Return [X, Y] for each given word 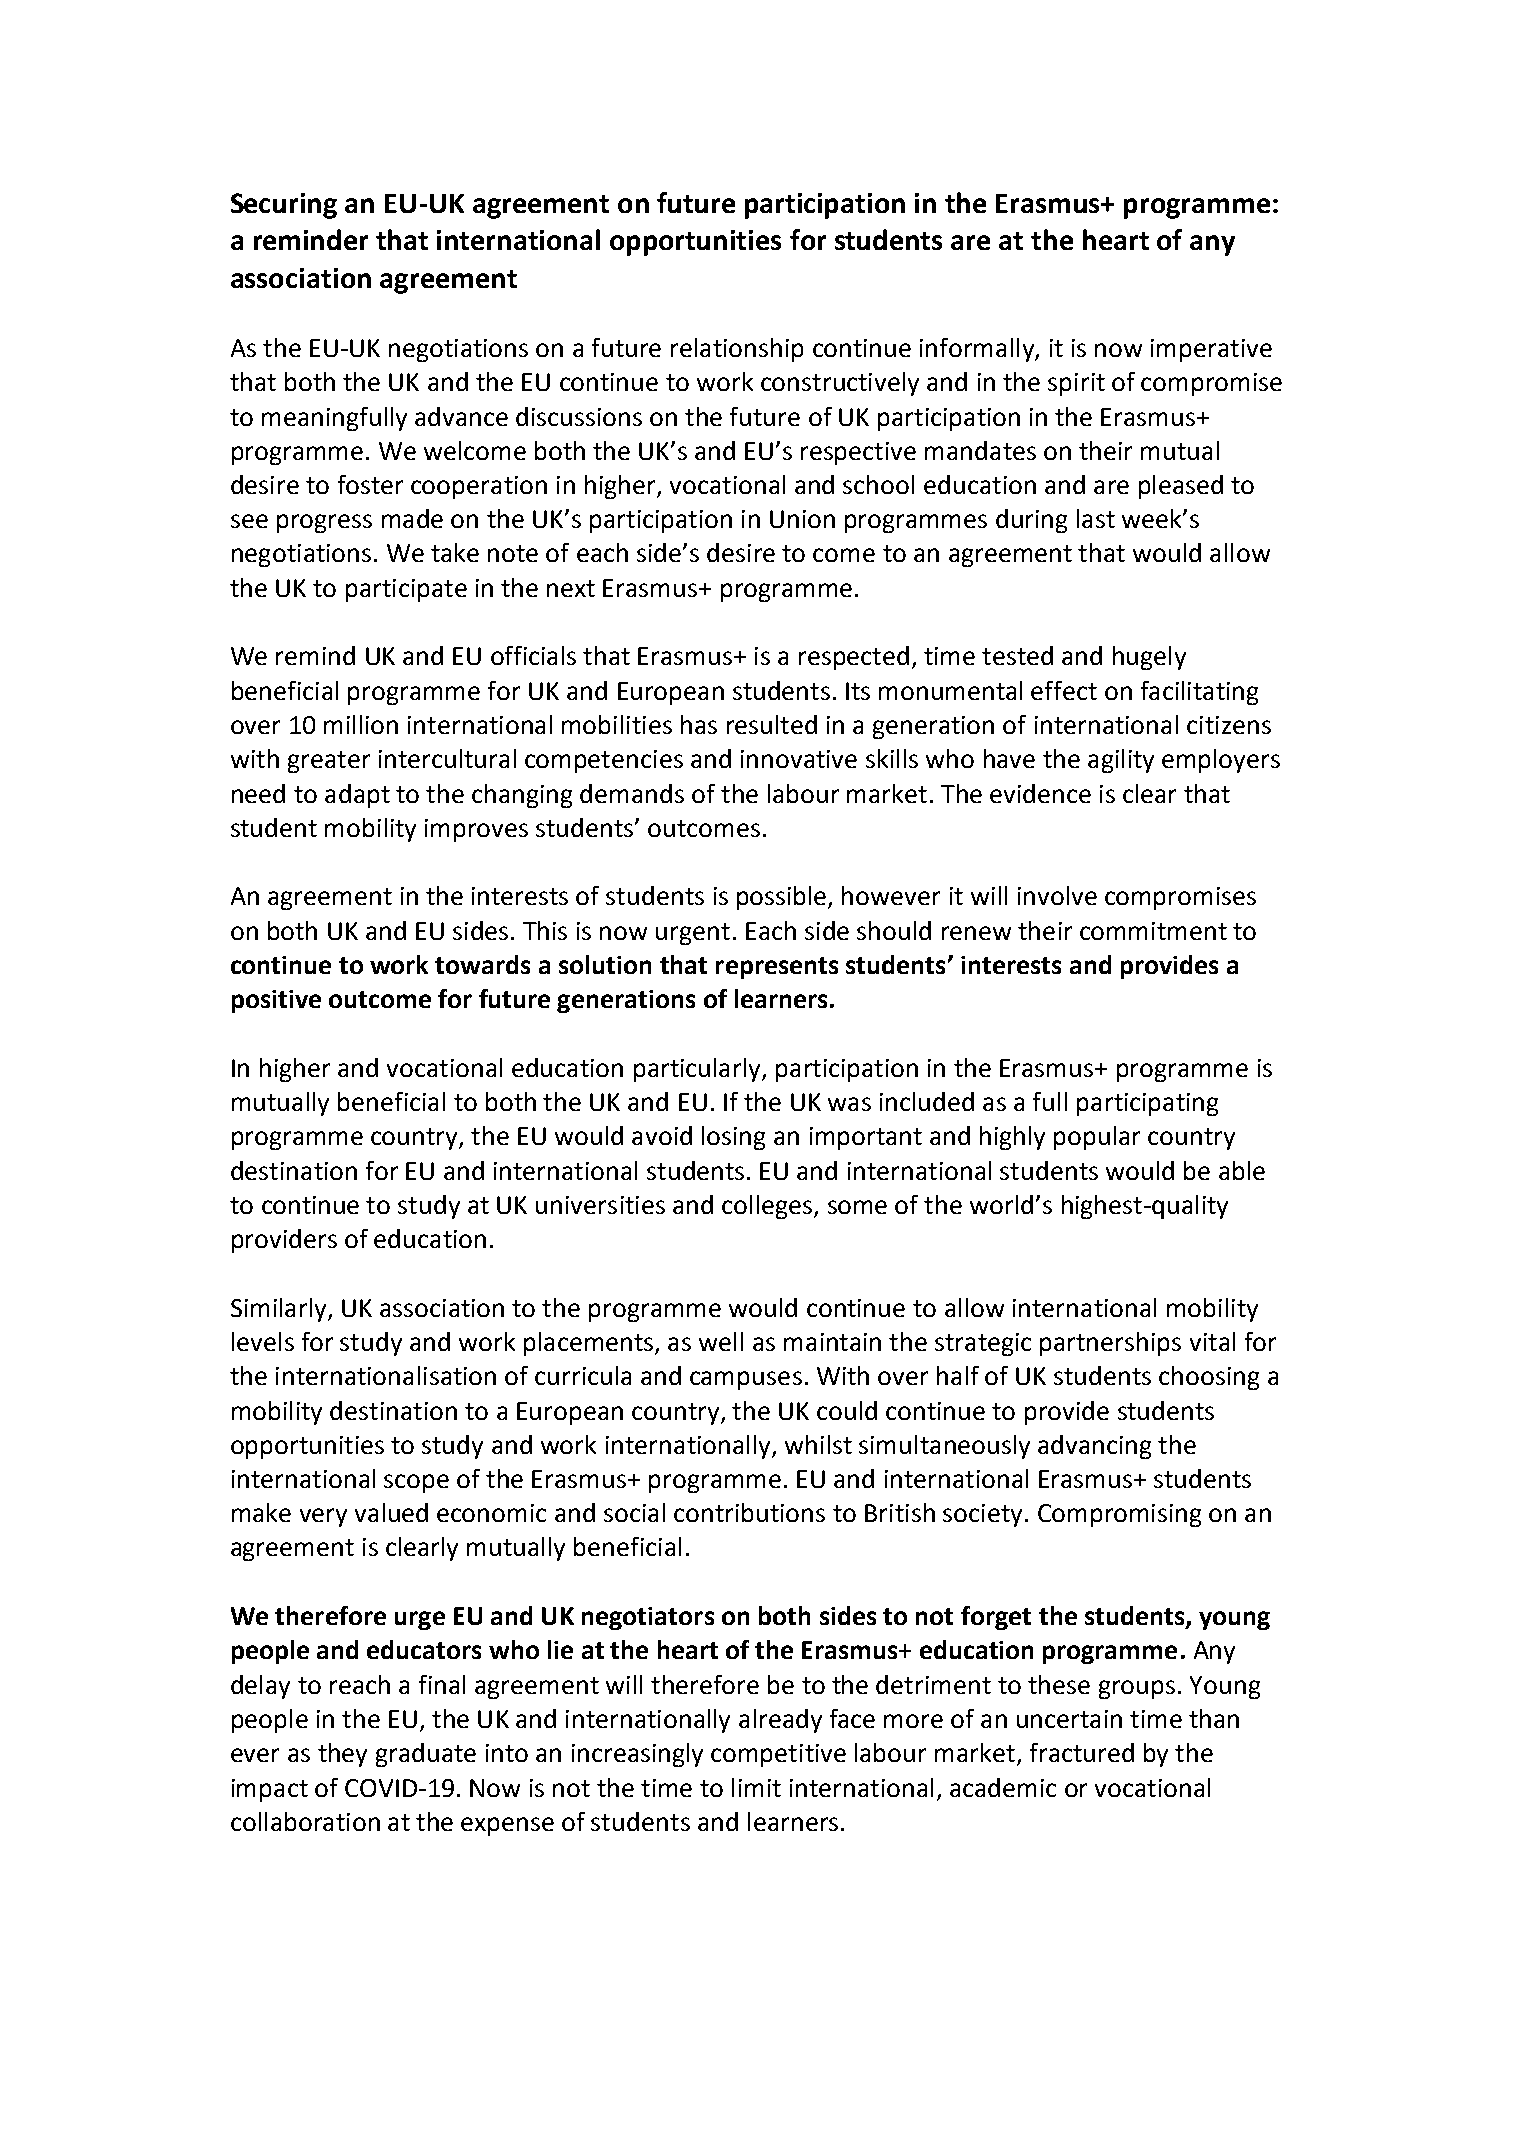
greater [329, 762]
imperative [1211, 350]
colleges [768, 1207]
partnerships [1110, 1344]
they [342, 1755]
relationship [737, 350]
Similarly [280, 1310]
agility [1121, 761]
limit [756, 1787]
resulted [772, 724]
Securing [284, 206]
